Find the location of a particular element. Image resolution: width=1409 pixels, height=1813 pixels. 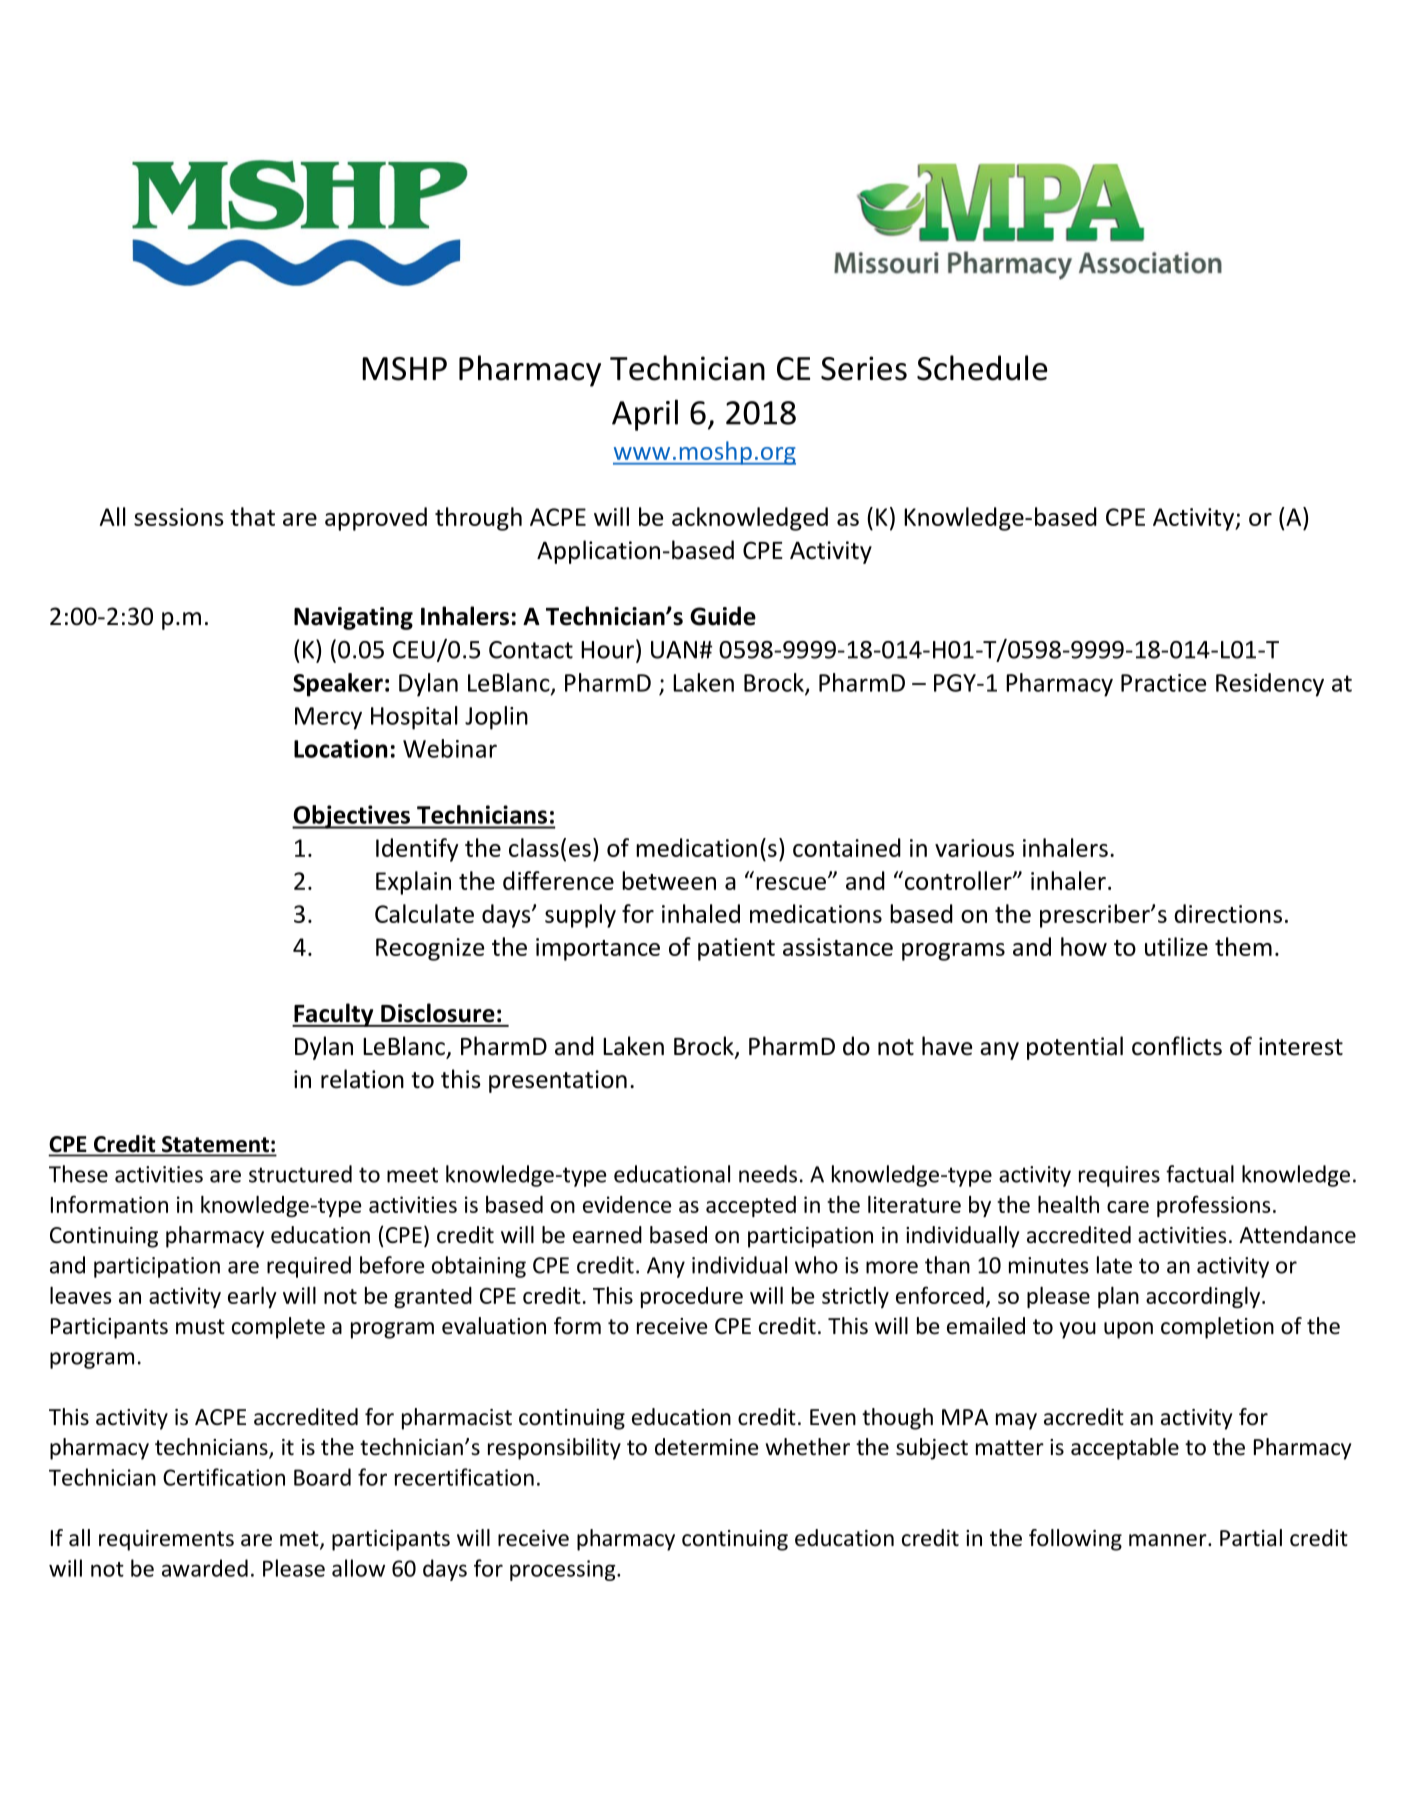

Speaker is located at coordinates (338, 685).
